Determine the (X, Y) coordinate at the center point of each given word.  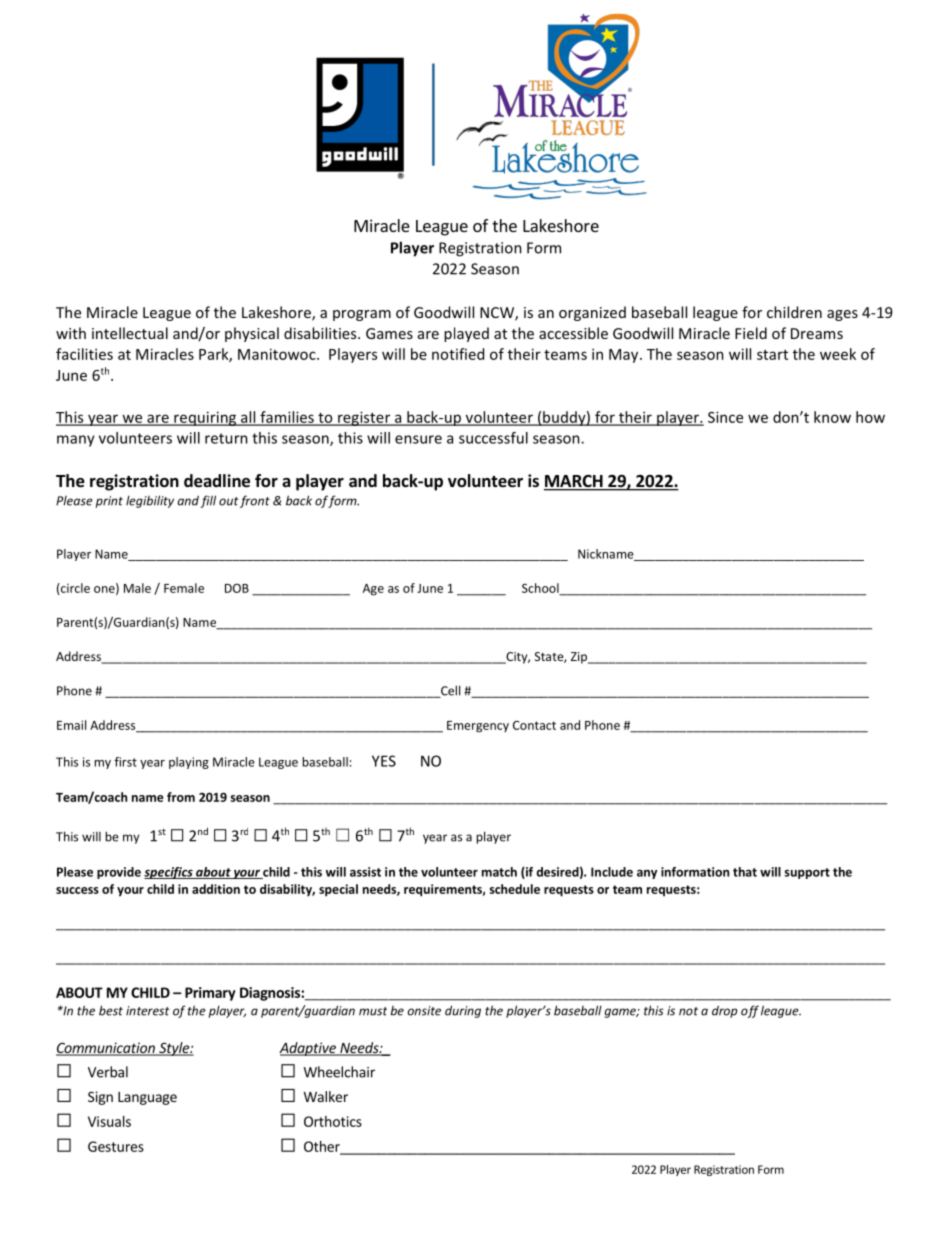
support (807, 873)
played (466, 334)
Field (751, 333)
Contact (534, 725)
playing (189, 763)
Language (147, 1098)
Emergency (478, 727)
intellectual (130, 333)
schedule (514, 889)
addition (216, 889)
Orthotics (333, 1121)
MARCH (574, 482)
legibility (150, 501)
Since (725, 417)
